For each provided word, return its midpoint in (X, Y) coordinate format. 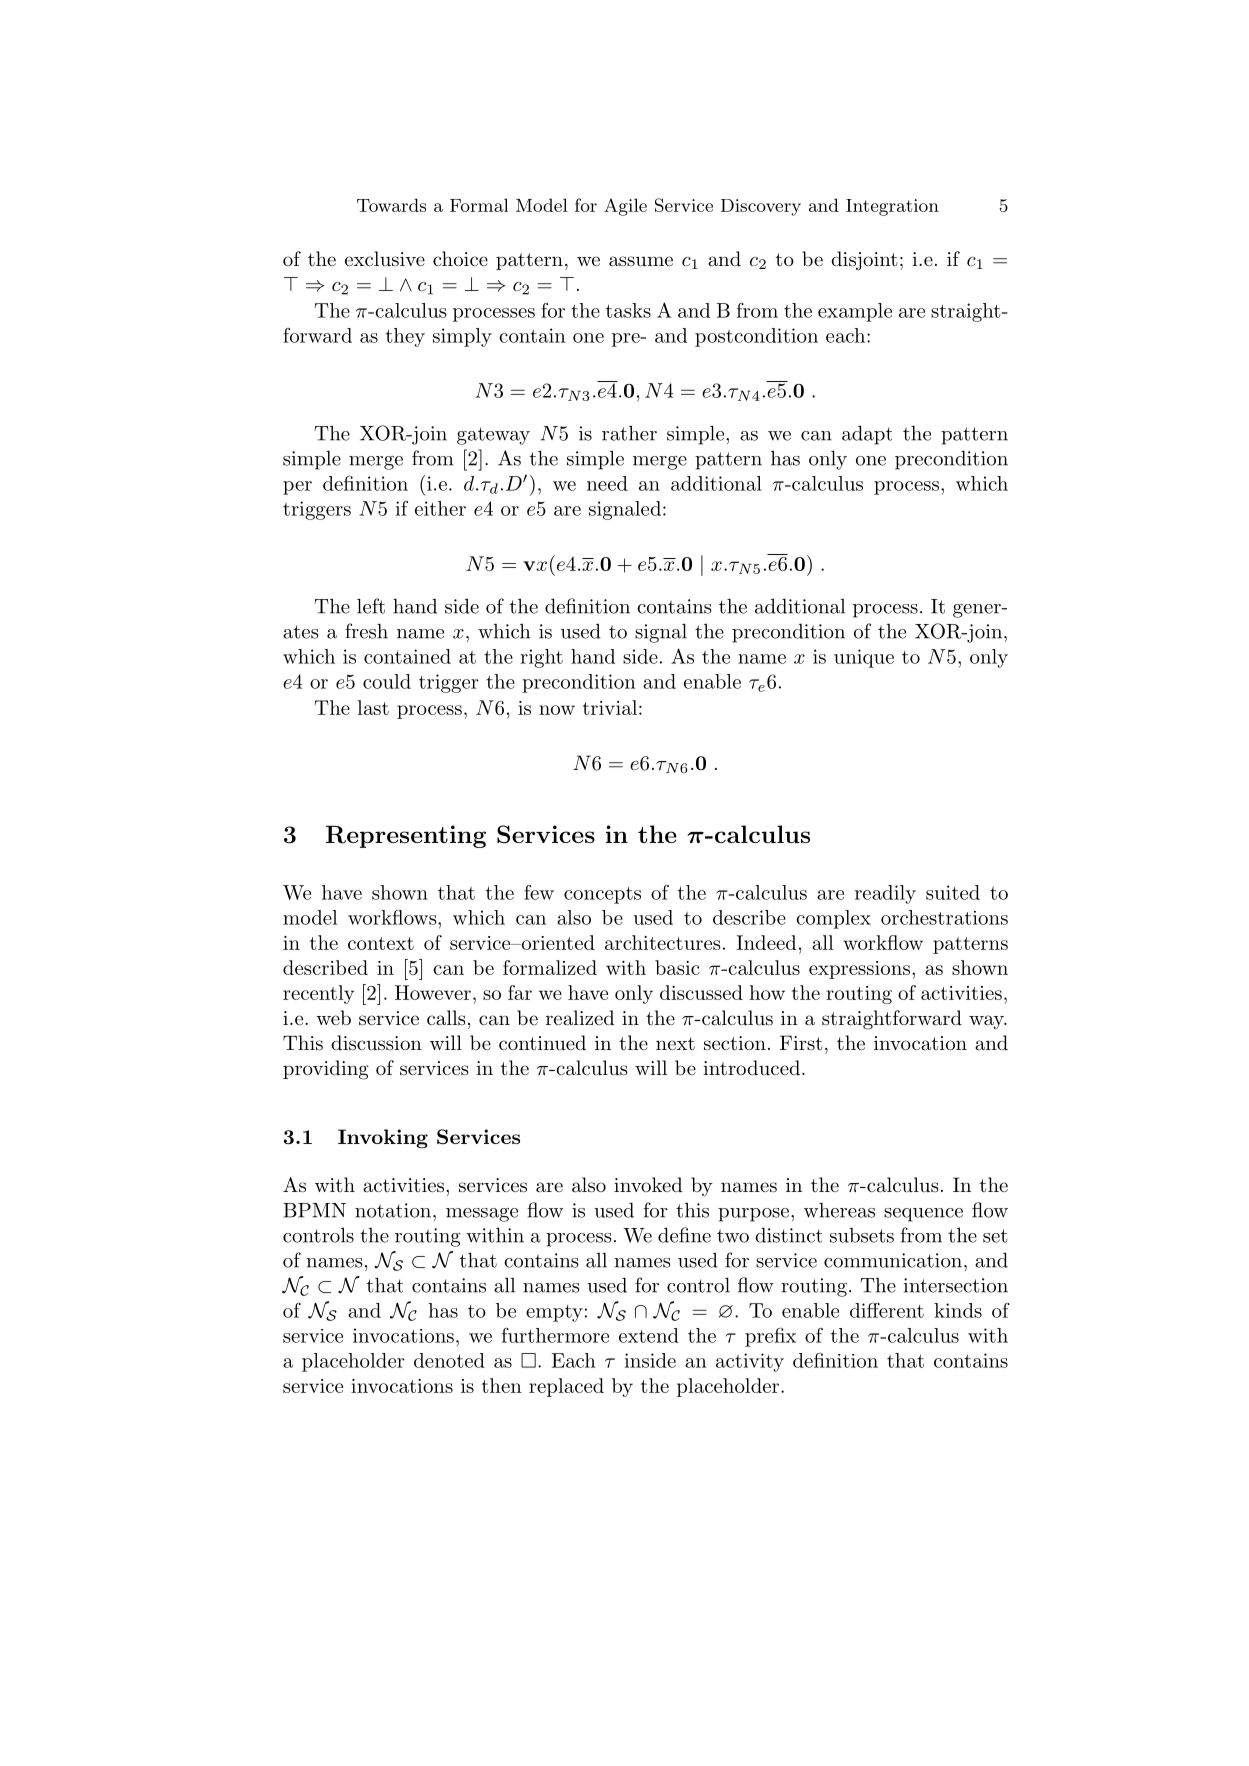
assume (641, 261)
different (887, 1310)
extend (649, 1335)
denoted (449, 1360)
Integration (892, 207)
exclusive (385, 259)
